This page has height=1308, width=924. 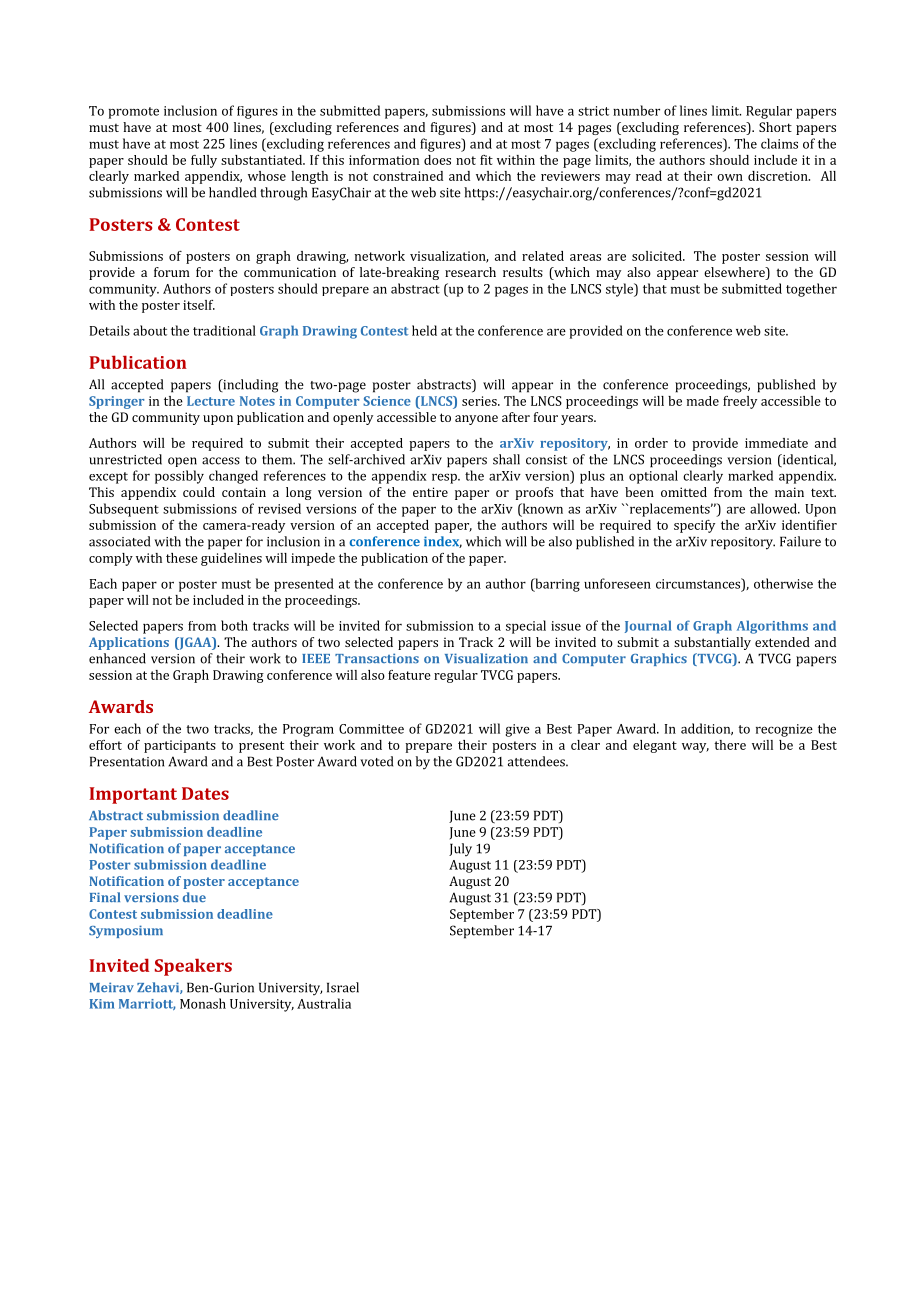 What do you see at coordinates (460, 850) in the page?
I see `July` at bounding box center [460, 850].
